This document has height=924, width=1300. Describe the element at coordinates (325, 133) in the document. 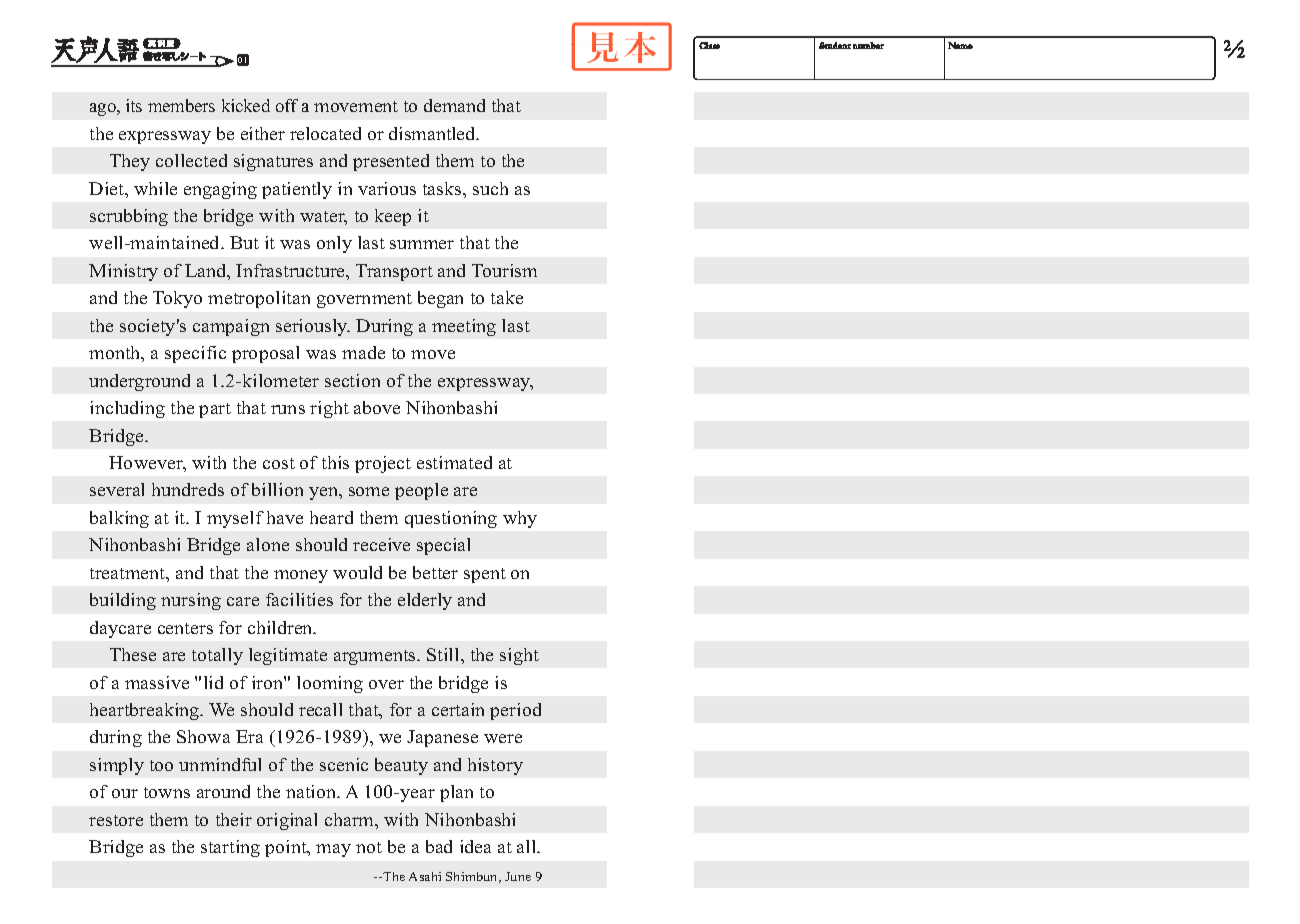

I see `relocated` at that location.
